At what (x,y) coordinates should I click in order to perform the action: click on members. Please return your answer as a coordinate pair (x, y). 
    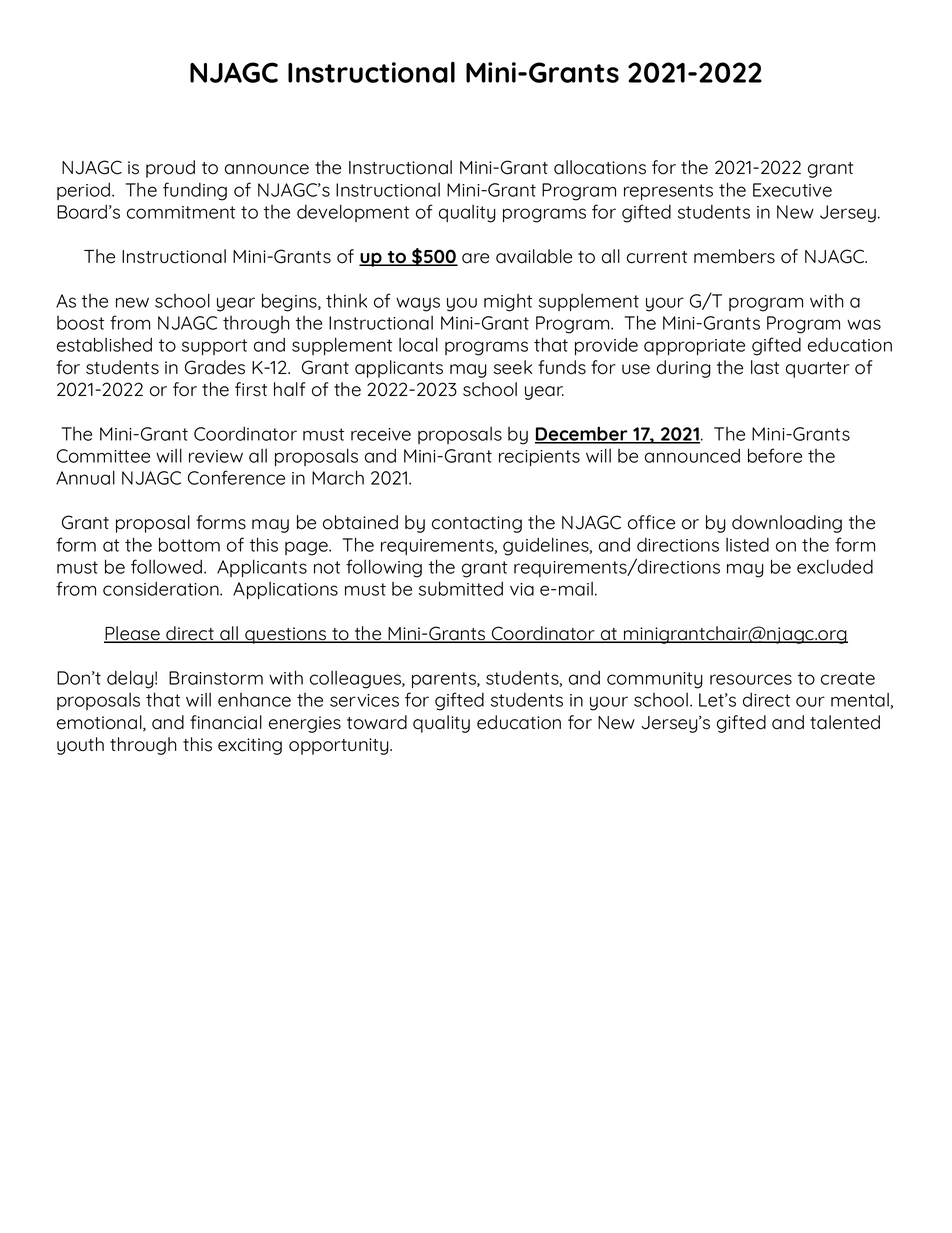
    Looking at the image, I should click on (734, 256).
